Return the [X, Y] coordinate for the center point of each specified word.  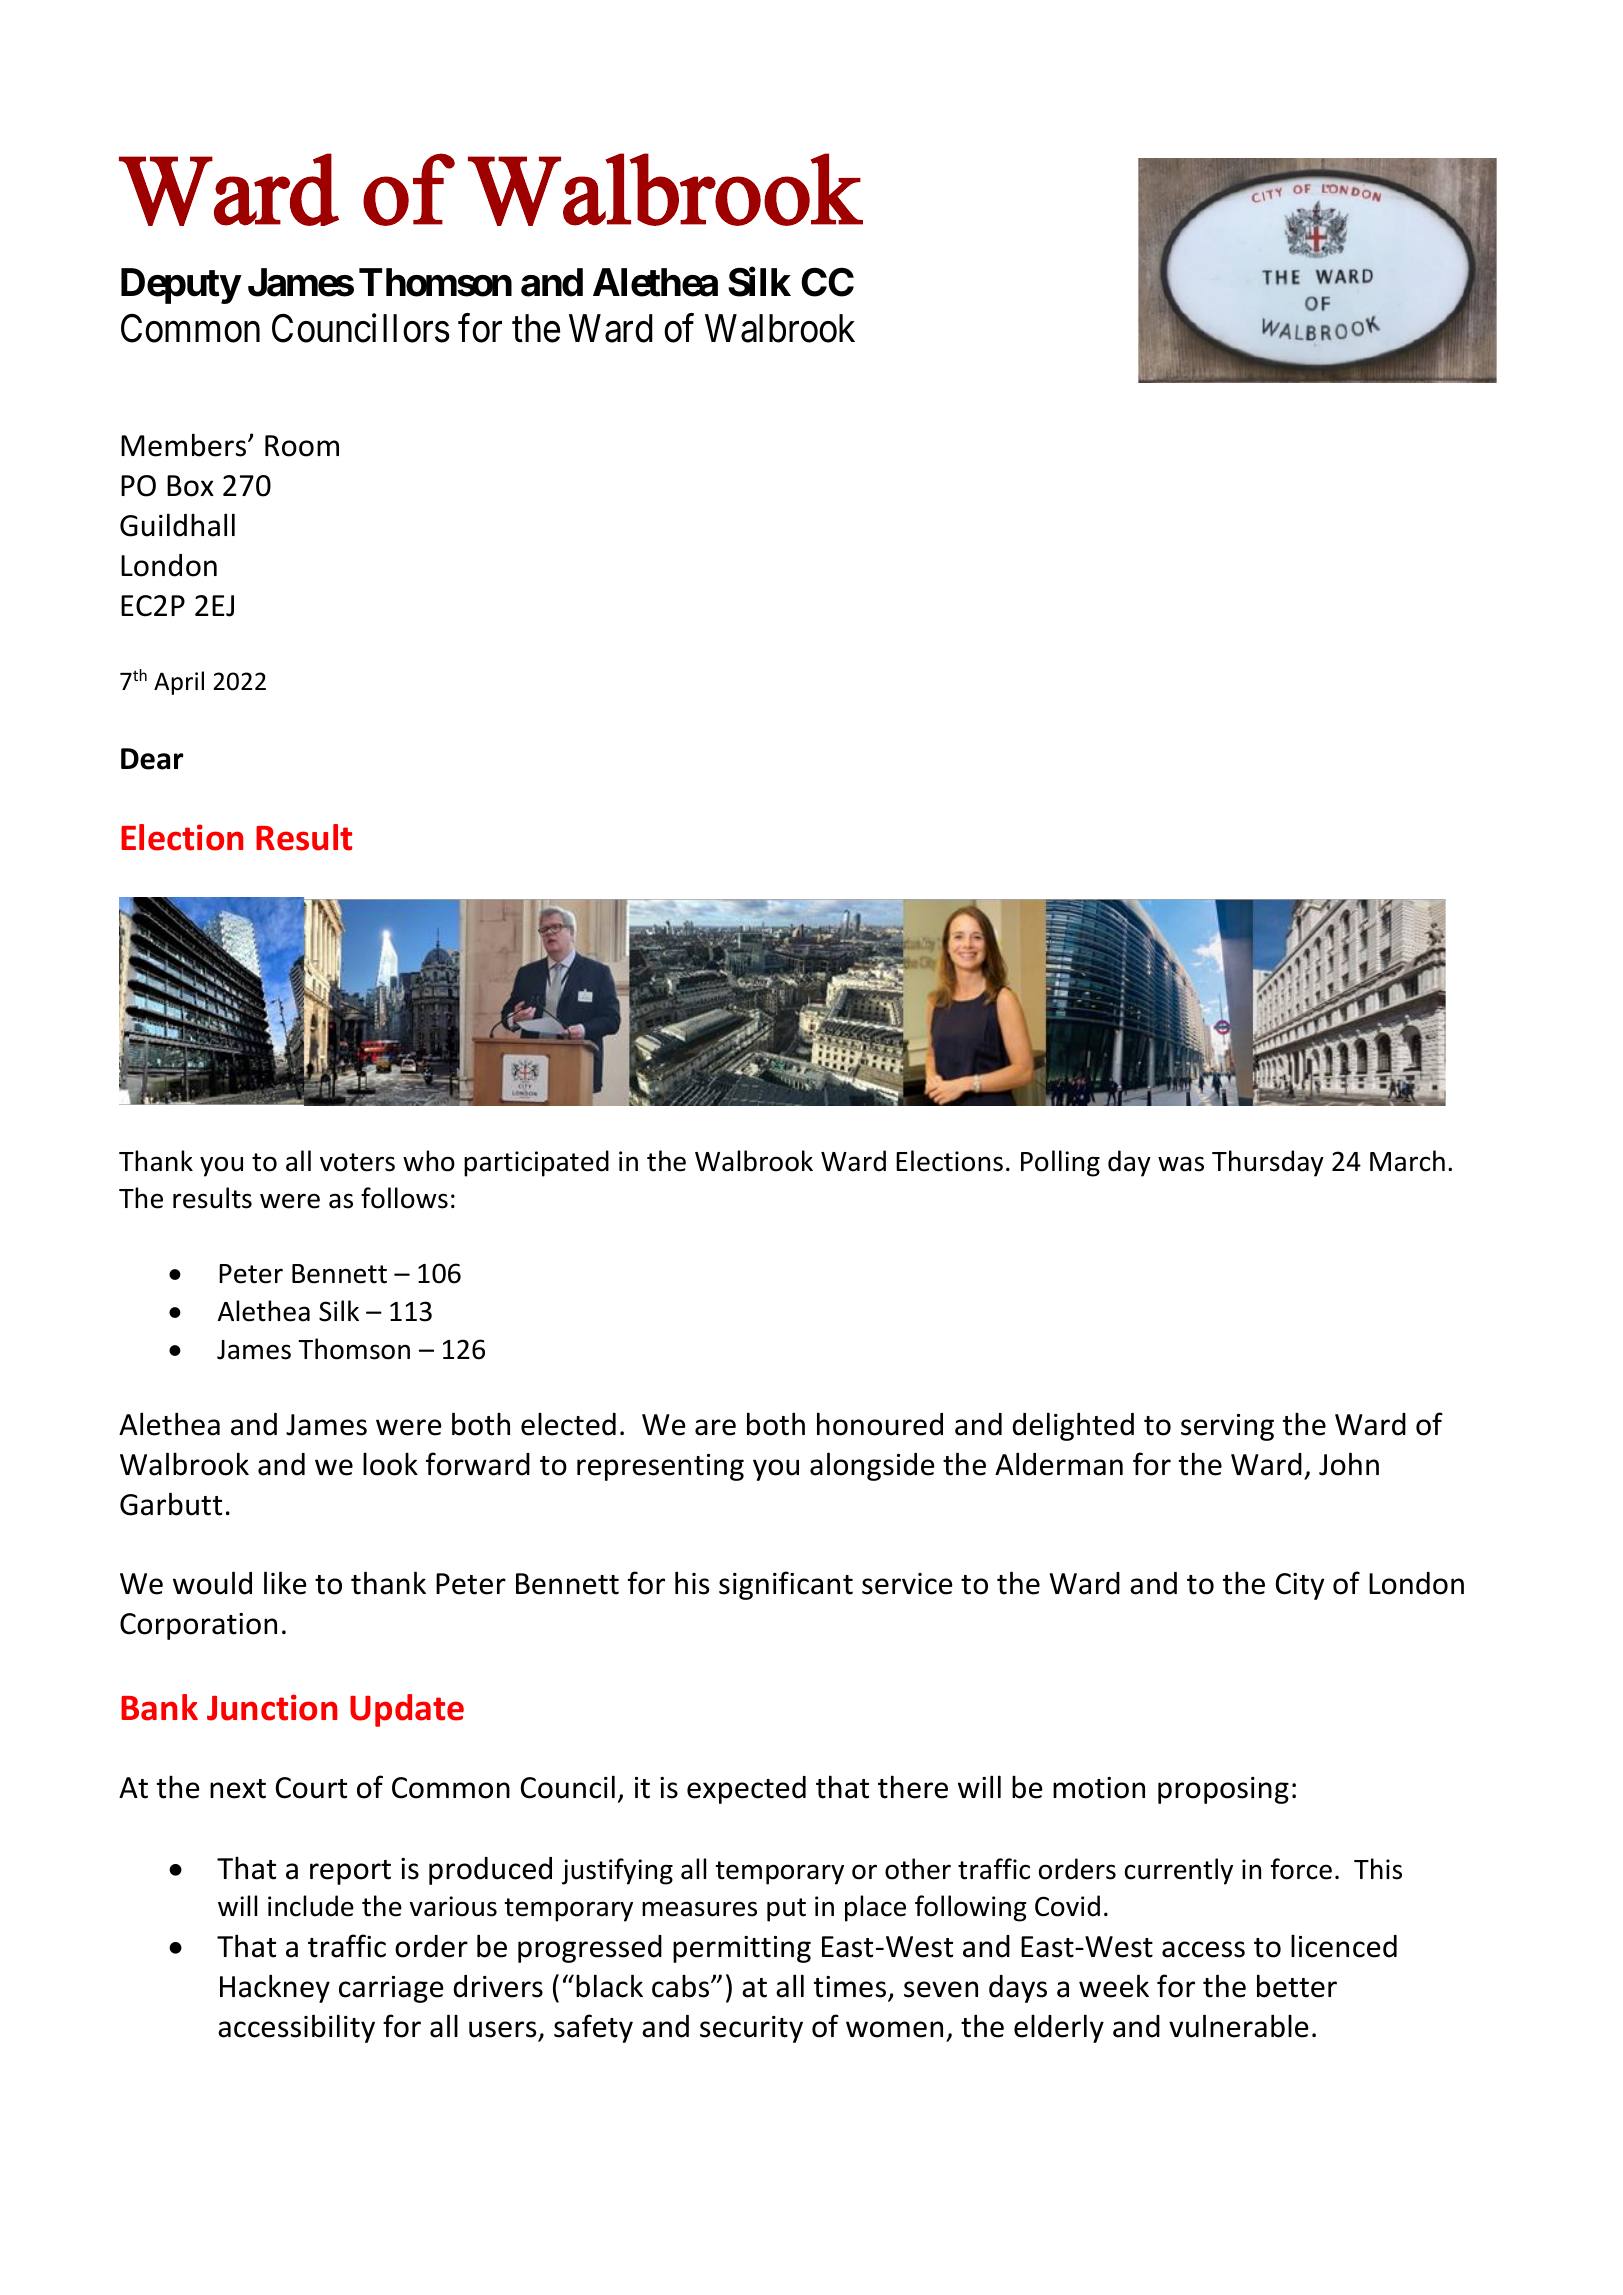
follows [404, 1198]
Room [302, 446]
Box [190, 486]
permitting [742, 1949]
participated [536, 1163]
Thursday [1268, 1163]
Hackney [275, 1988]
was [1181, 1164]
